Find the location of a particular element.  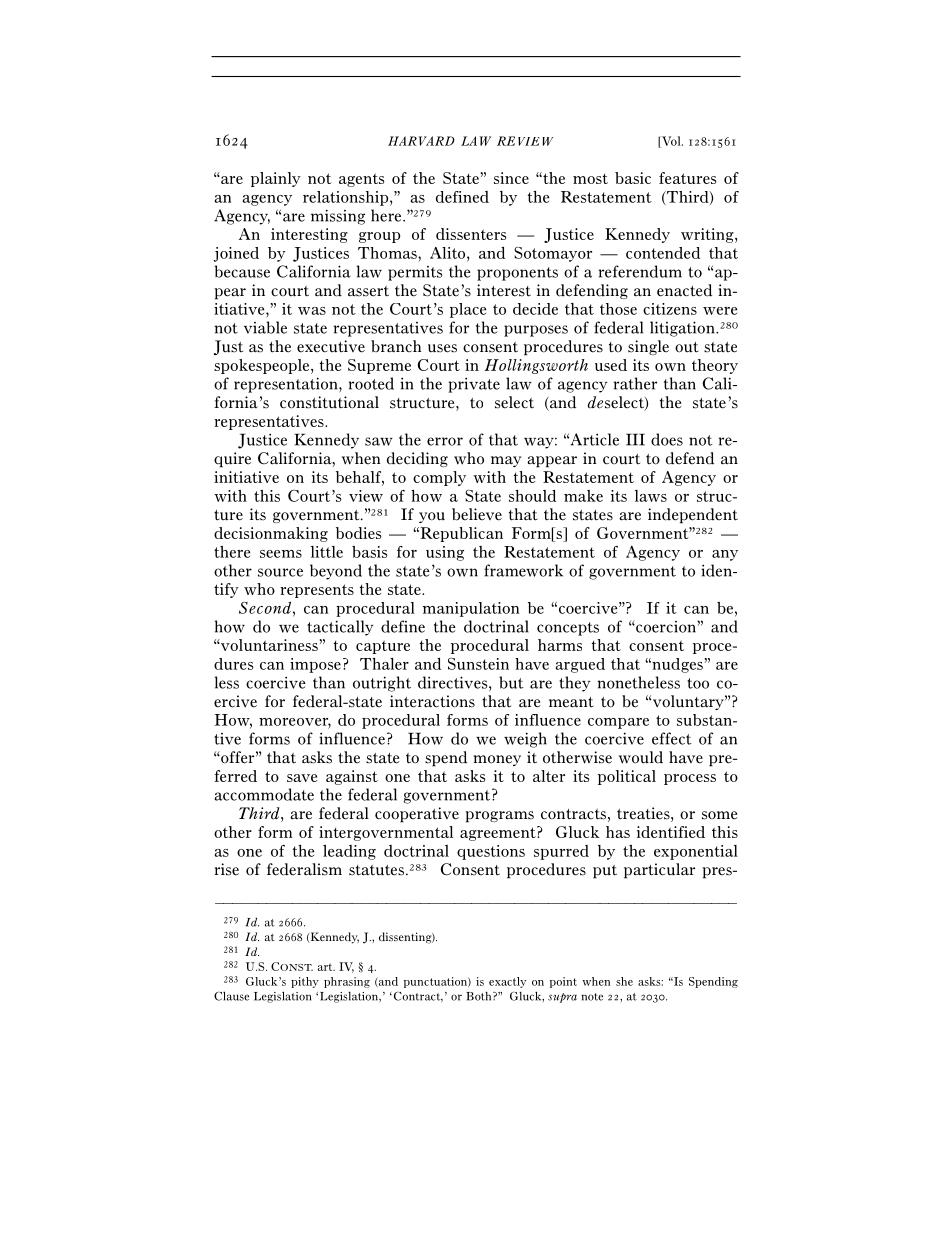

single is located at coordinates (648, 347).
